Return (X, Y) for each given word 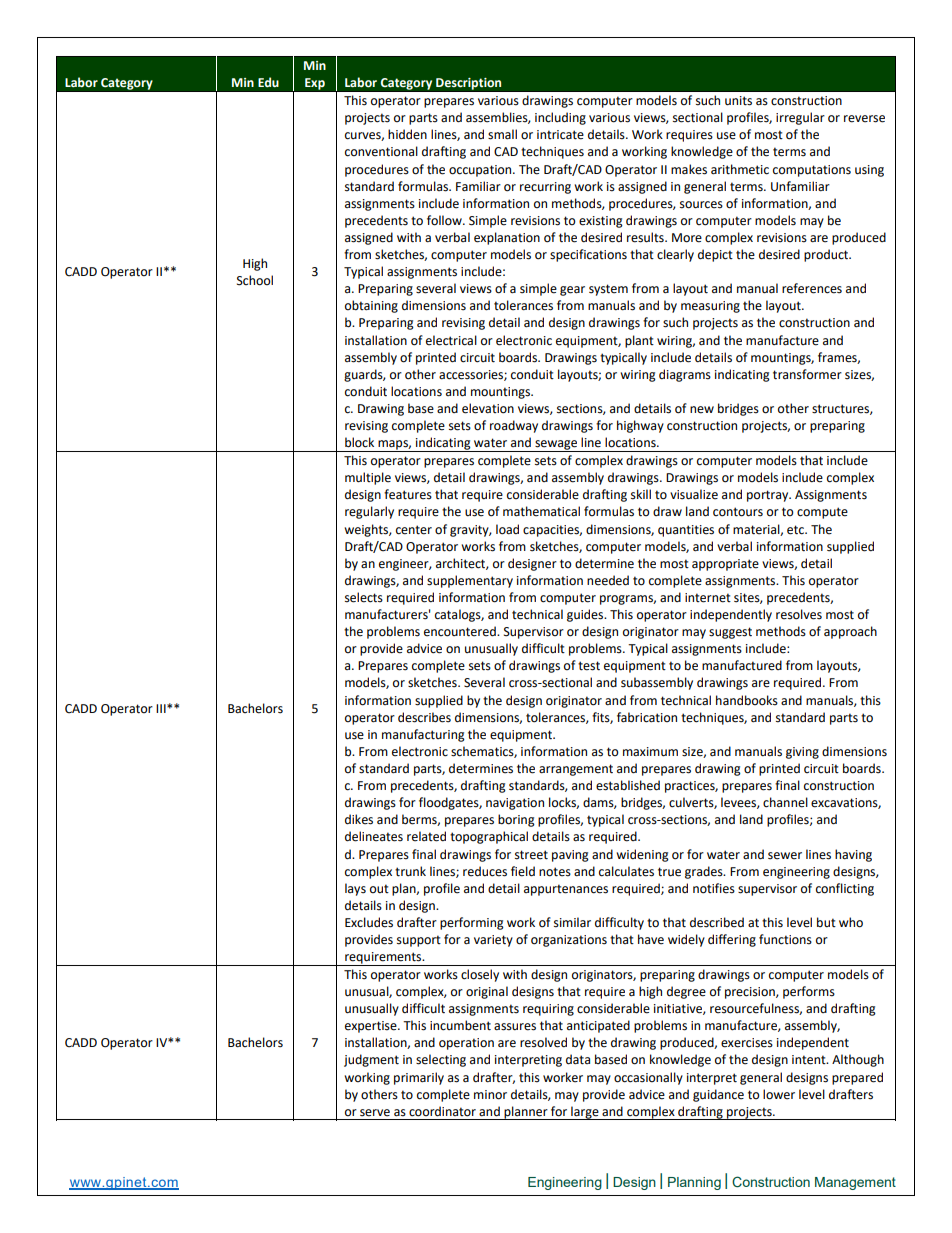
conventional (381, 151)
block (359, 442)
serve (375, 1113)
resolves (799, 614)
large (585, 1113)
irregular (800, 118)
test (589, 666)
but (826, 922)
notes (555, 872)
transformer (807, 374)
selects (364, 597)
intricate (560, 135)
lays (355, 889)
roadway (514, 426)
